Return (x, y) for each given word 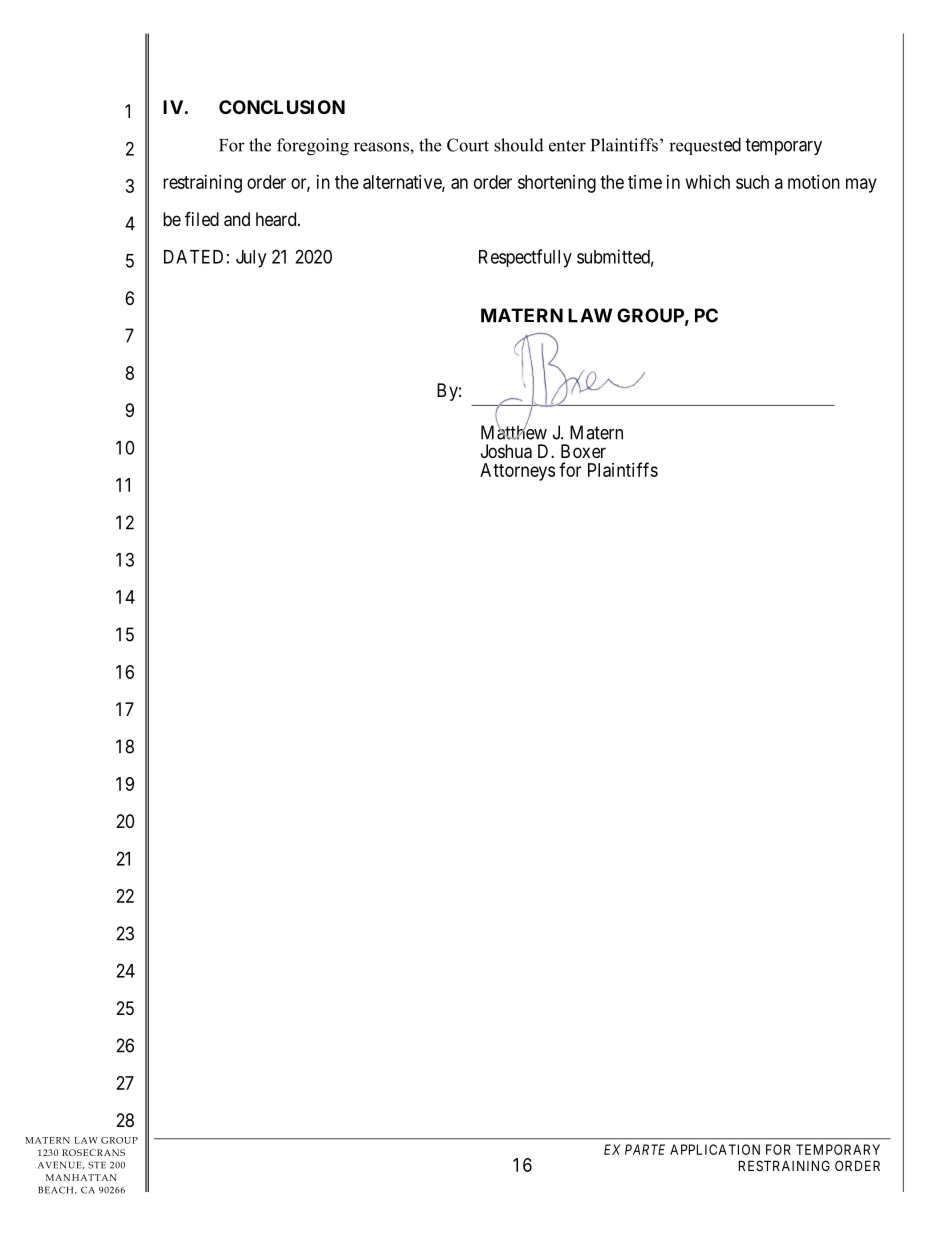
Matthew (514, 432)
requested (705, 146)
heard (277, 219)
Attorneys (517, 472)
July (251, 259)
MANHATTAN (81, 1177)
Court (468, 145)
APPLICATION (715, 1149)
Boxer (583, 451)
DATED (193, 257)
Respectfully (525, 258)
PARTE (645, 1149)
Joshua (506, 451)
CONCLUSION (282, 107)
